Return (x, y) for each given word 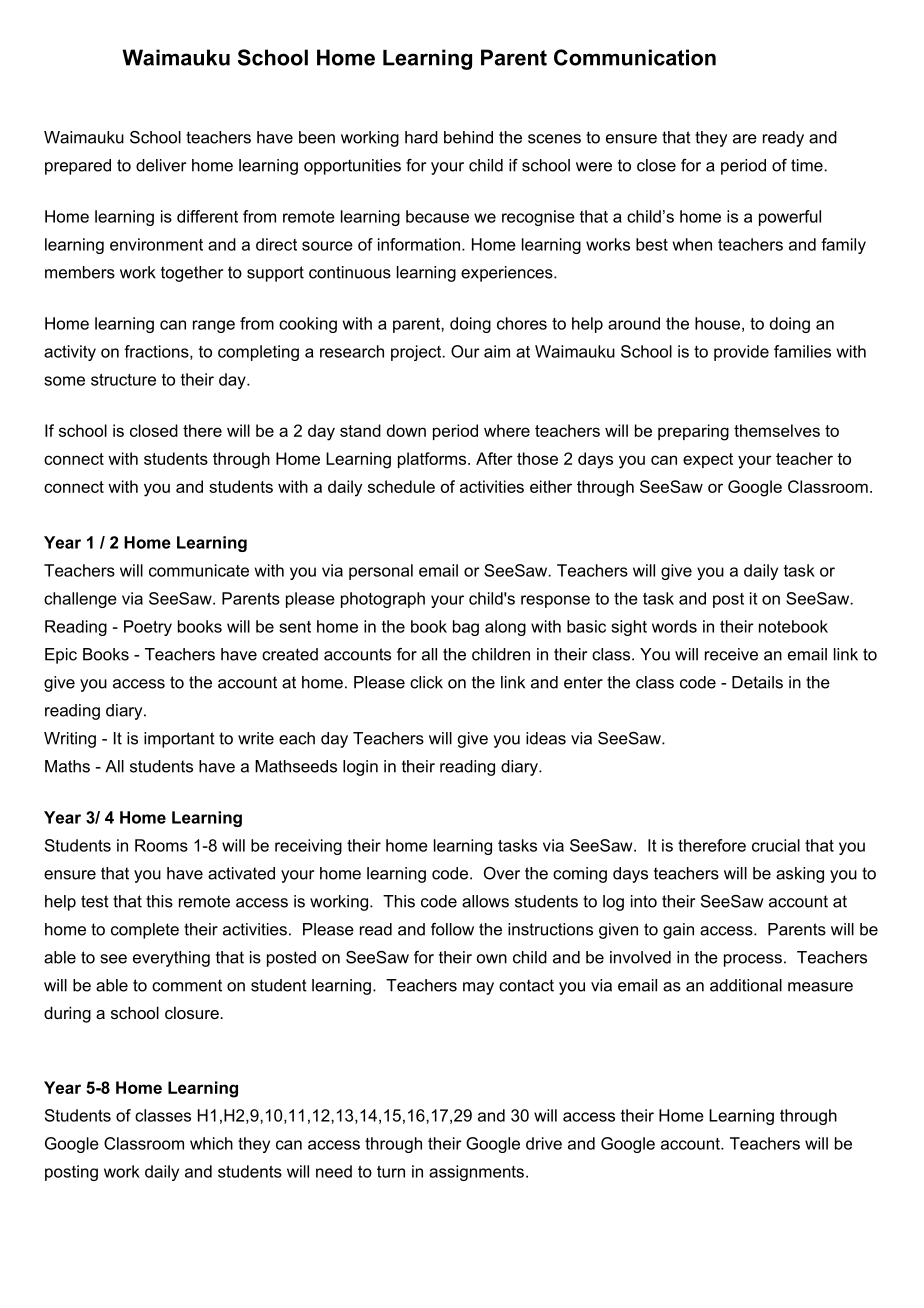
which (211, 1143)
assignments (476, 1173)
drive (544, 1143)
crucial (776, 845)
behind (468, 137)
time (808, 165)
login (360, 768)
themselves (777, 430)
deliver (161, 165)
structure (123, 380)
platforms (433, 460)
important (179, 740)
